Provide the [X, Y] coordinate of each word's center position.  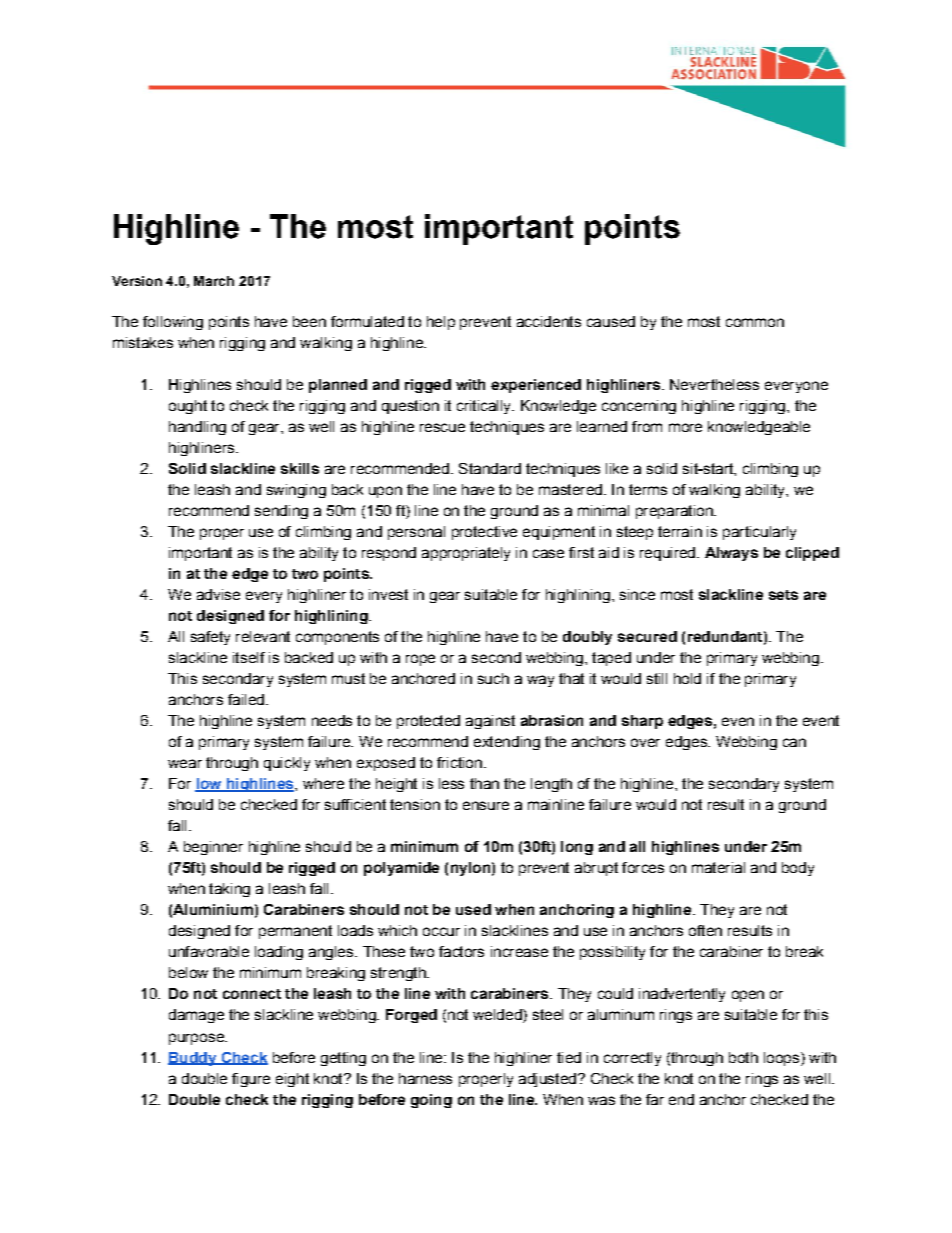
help [441, 323]
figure [251, 1080]
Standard [490, 468]
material [718, 867]
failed [246, 699]
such [493, 678]
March [214, 281]
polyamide [401, 869]
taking [229, 890]
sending [281, 512]
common [755, 322]
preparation [675, 512]
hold [687, 678]
